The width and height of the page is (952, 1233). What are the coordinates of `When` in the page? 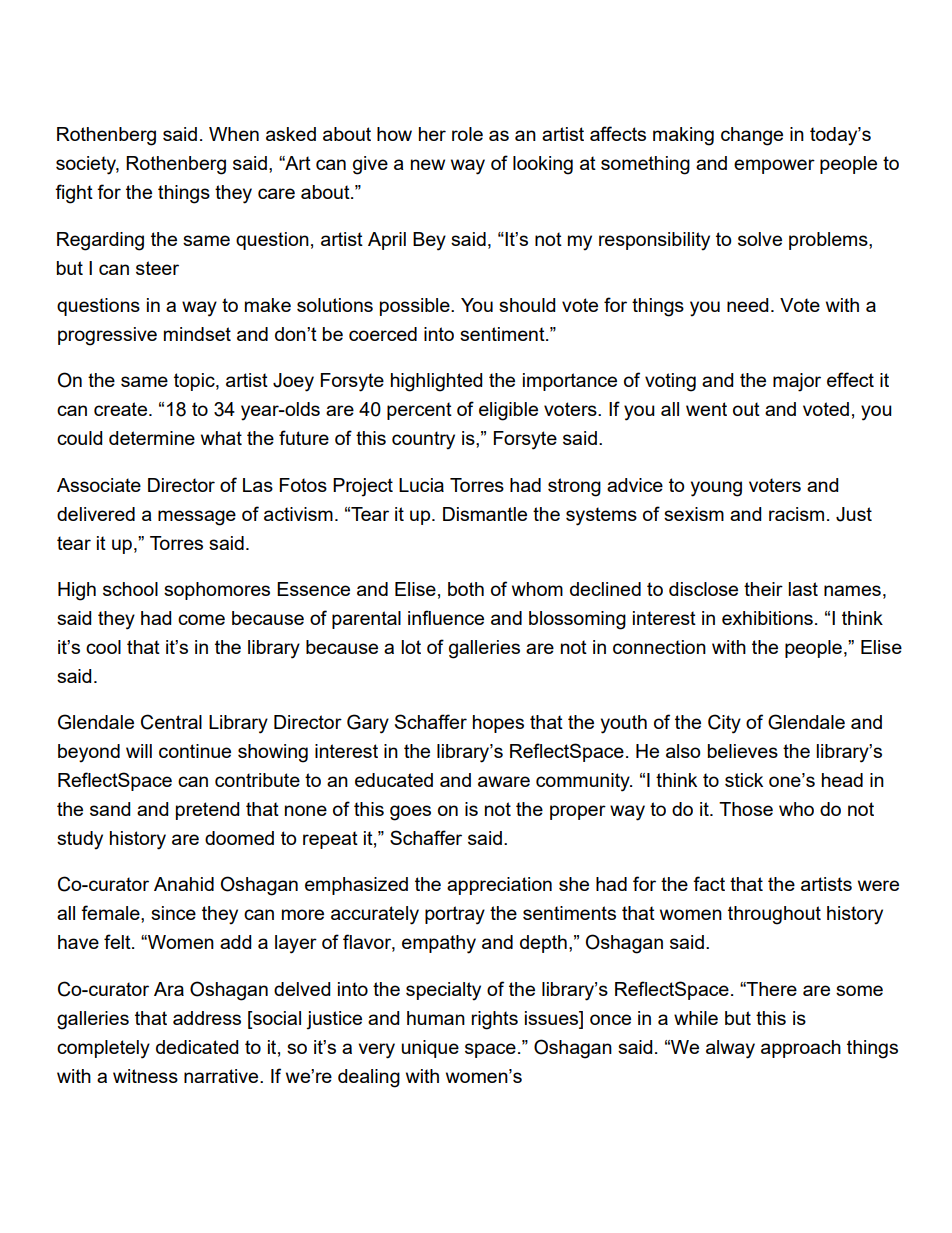 It's located at (234, 134).
